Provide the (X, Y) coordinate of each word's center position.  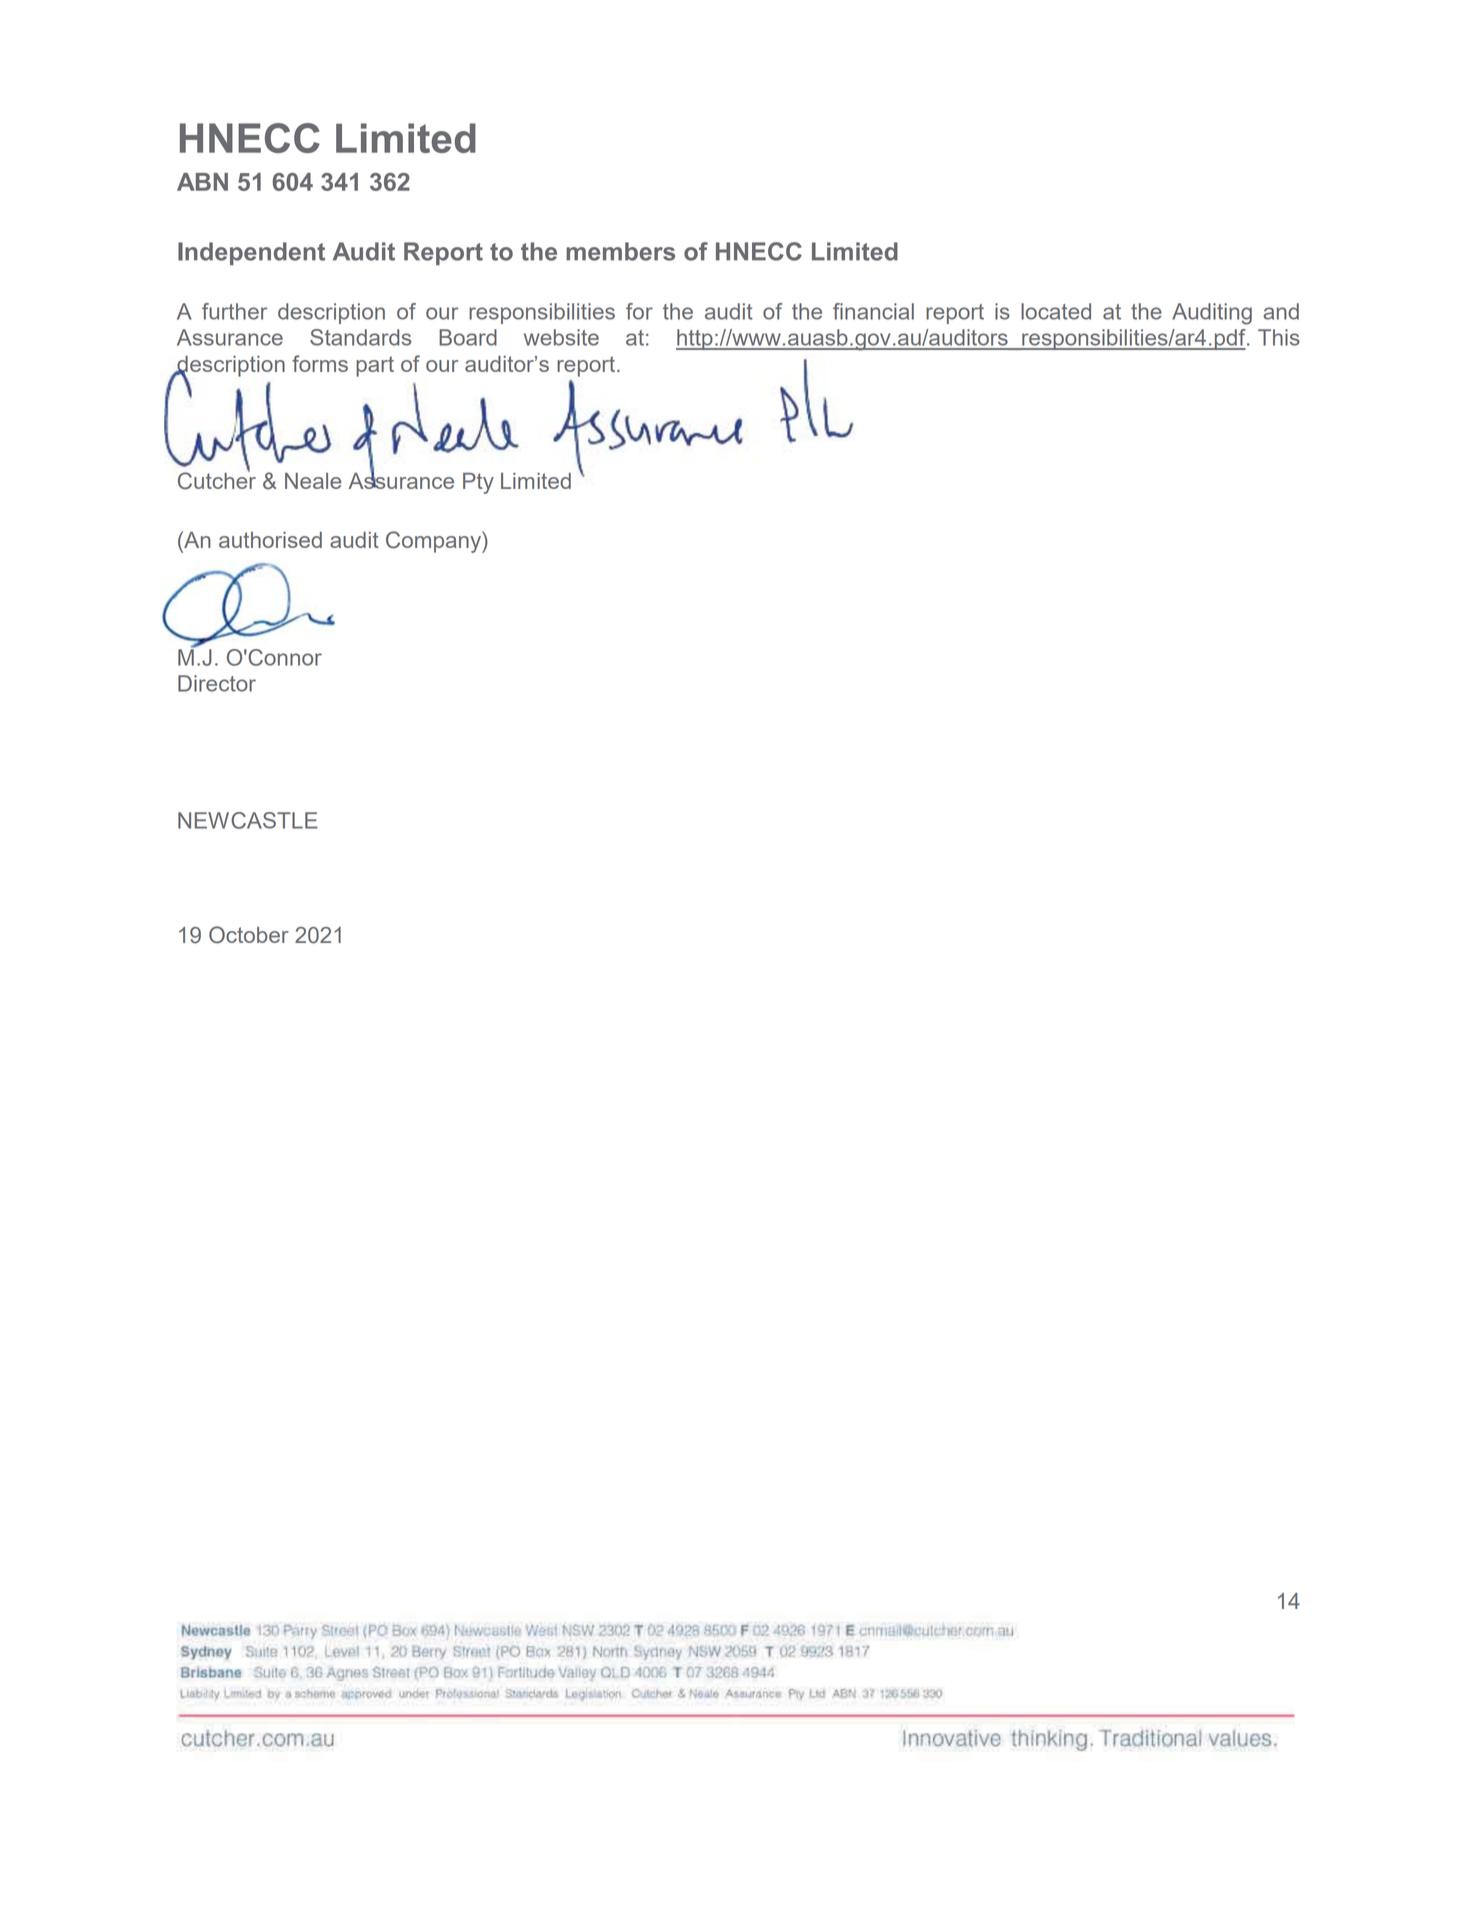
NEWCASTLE (248, 820)
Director (217, 683)
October (249, 935)
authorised (270, 540)
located (1056, 311)
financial (873, 311)
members (620, 251)
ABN (202, 182)
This (1279, 337)
